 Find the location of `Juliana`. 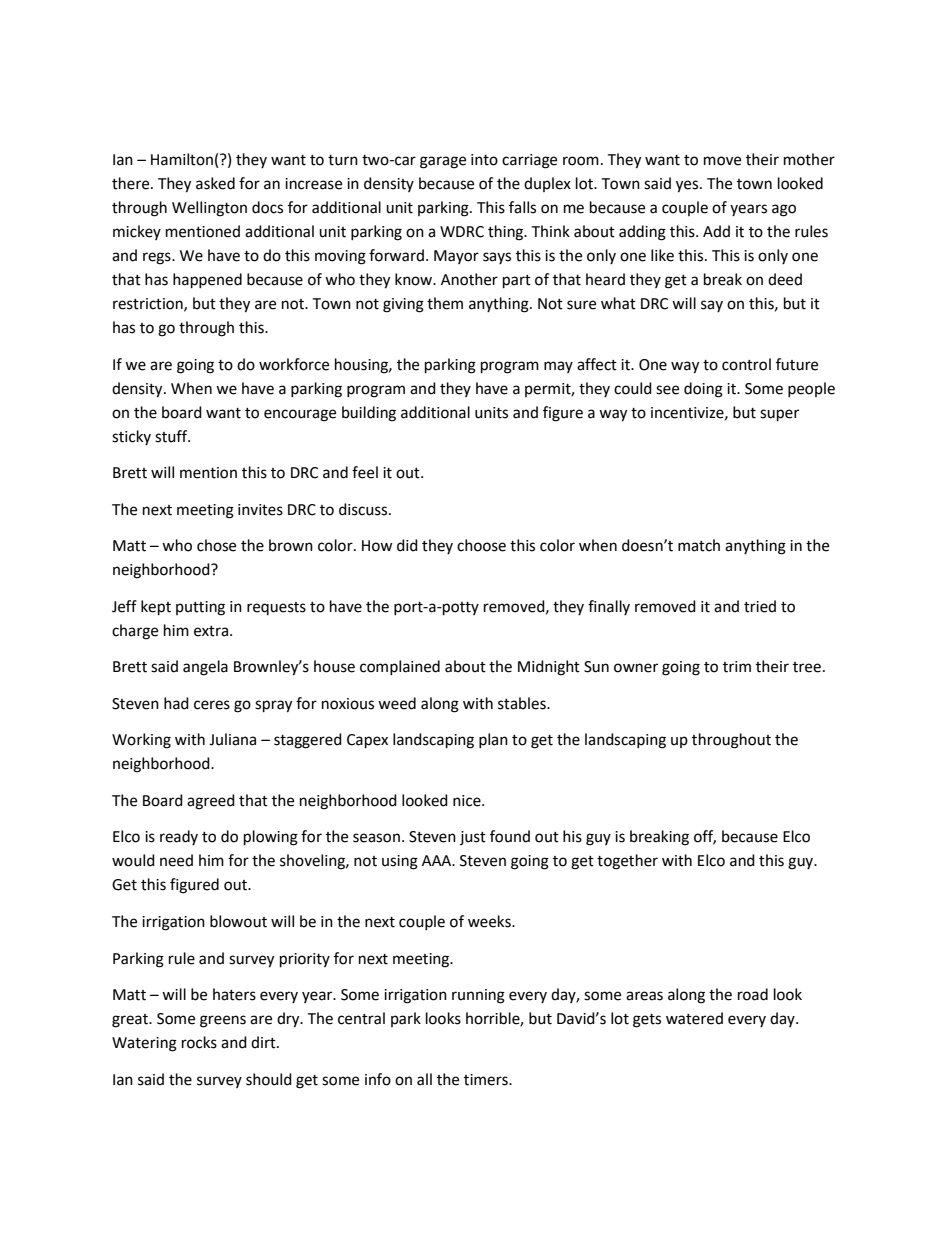

Juliana is located at coordinates (232, 739).
